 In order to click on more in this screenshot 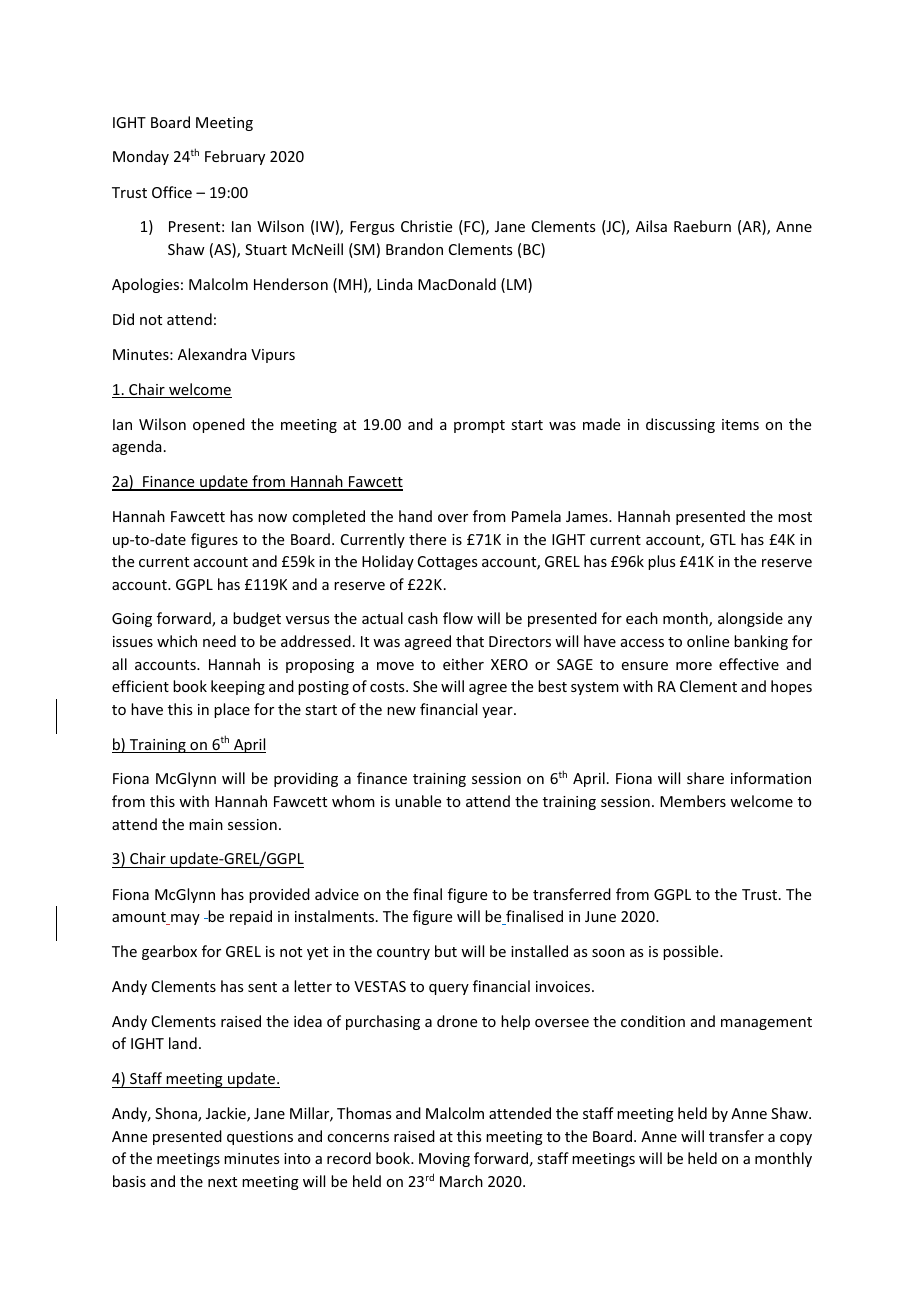, I will do `click(694, 666)`.
